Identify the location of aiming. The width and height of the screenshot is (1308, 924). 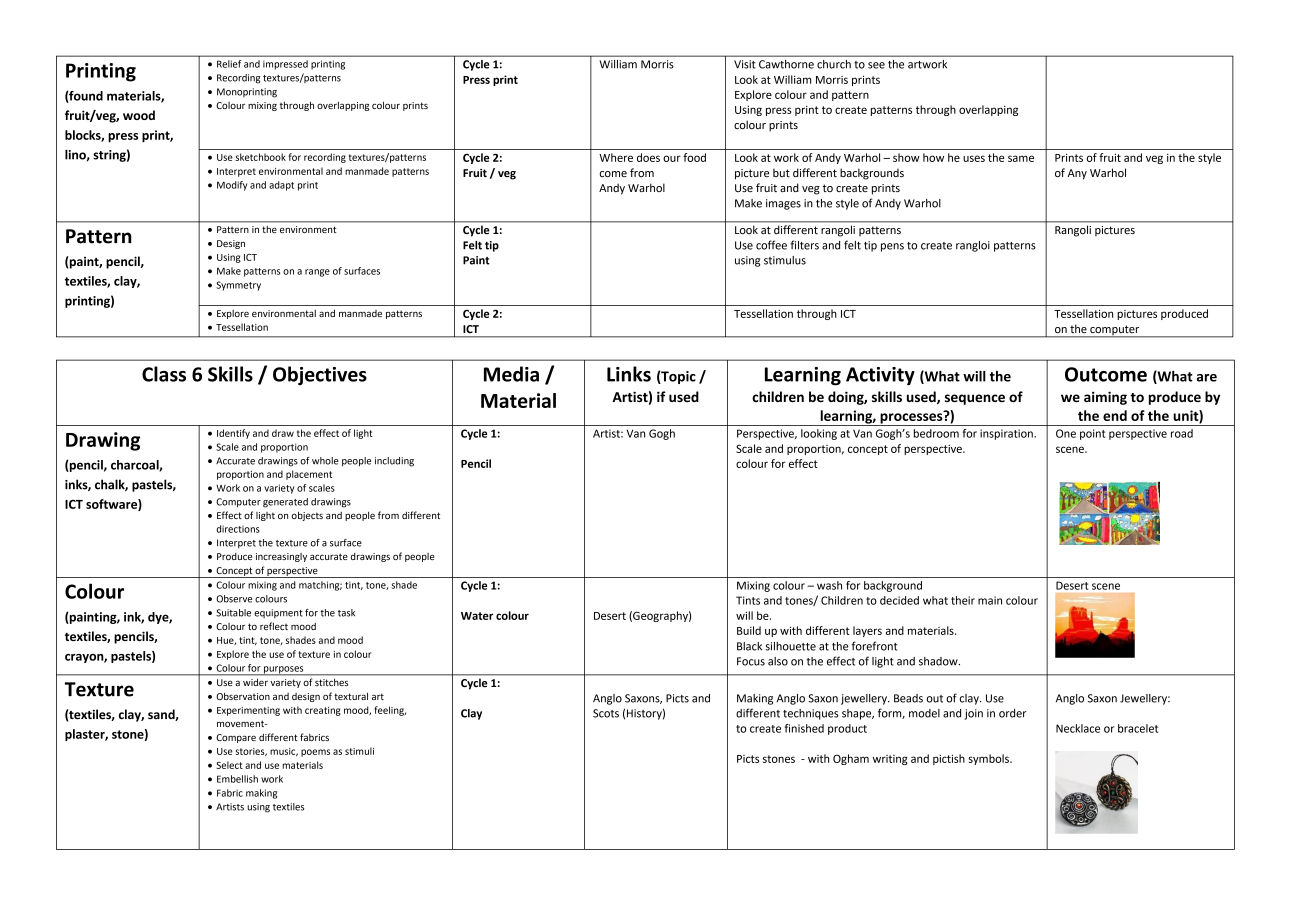
(1105, 398).
